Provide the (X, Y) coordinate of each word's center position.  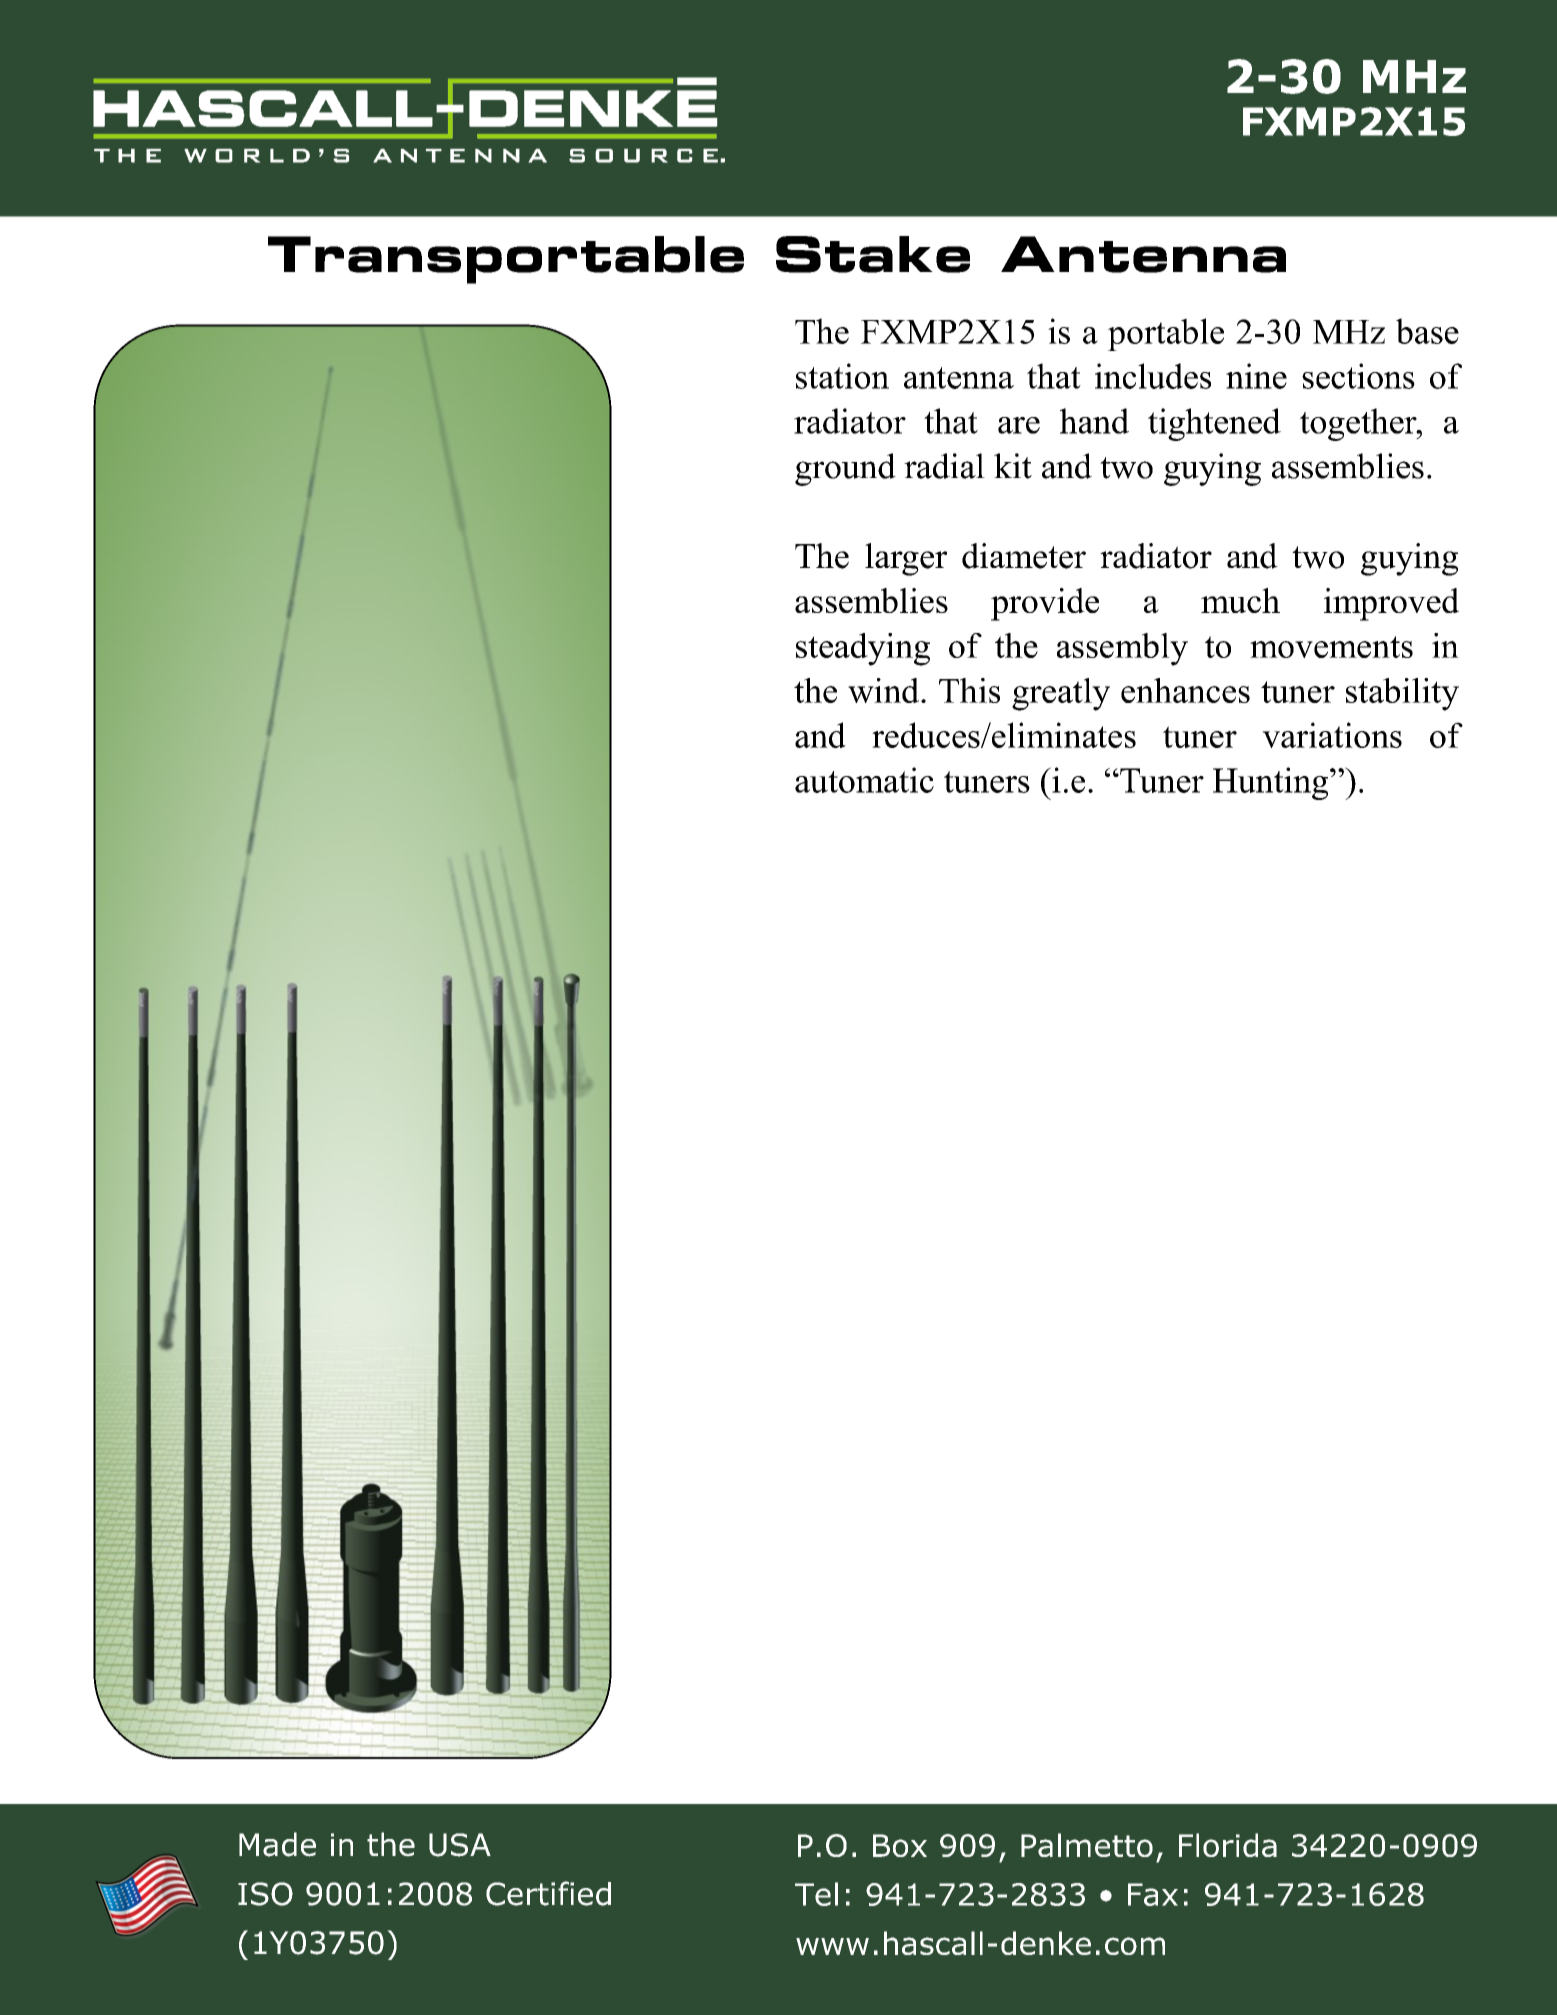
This (969, 690)
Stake (873, 254)
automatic (864, 780)
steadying (863, 649)
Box (900, 1845)
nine (1256, 376)
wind (885, 690)
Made (277, 1844)
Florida (1228, 1845)
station (842, 376)
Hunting (1272, 783)
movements (1331, 647)
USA (460, 1845)
